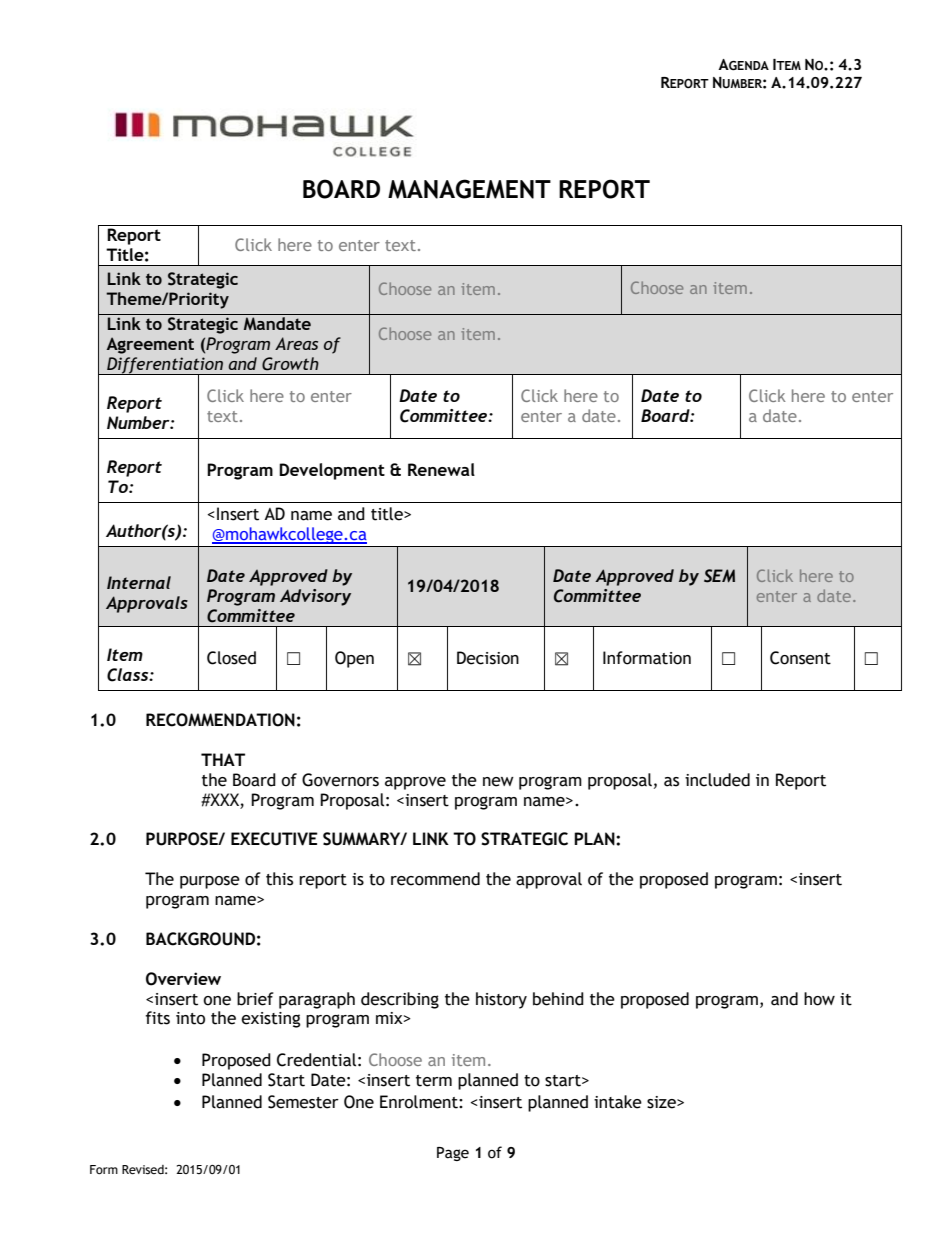 The width and height of the screenshot is (952, 1233). I want to click on MANAGEMENT, so click(469, 189).
